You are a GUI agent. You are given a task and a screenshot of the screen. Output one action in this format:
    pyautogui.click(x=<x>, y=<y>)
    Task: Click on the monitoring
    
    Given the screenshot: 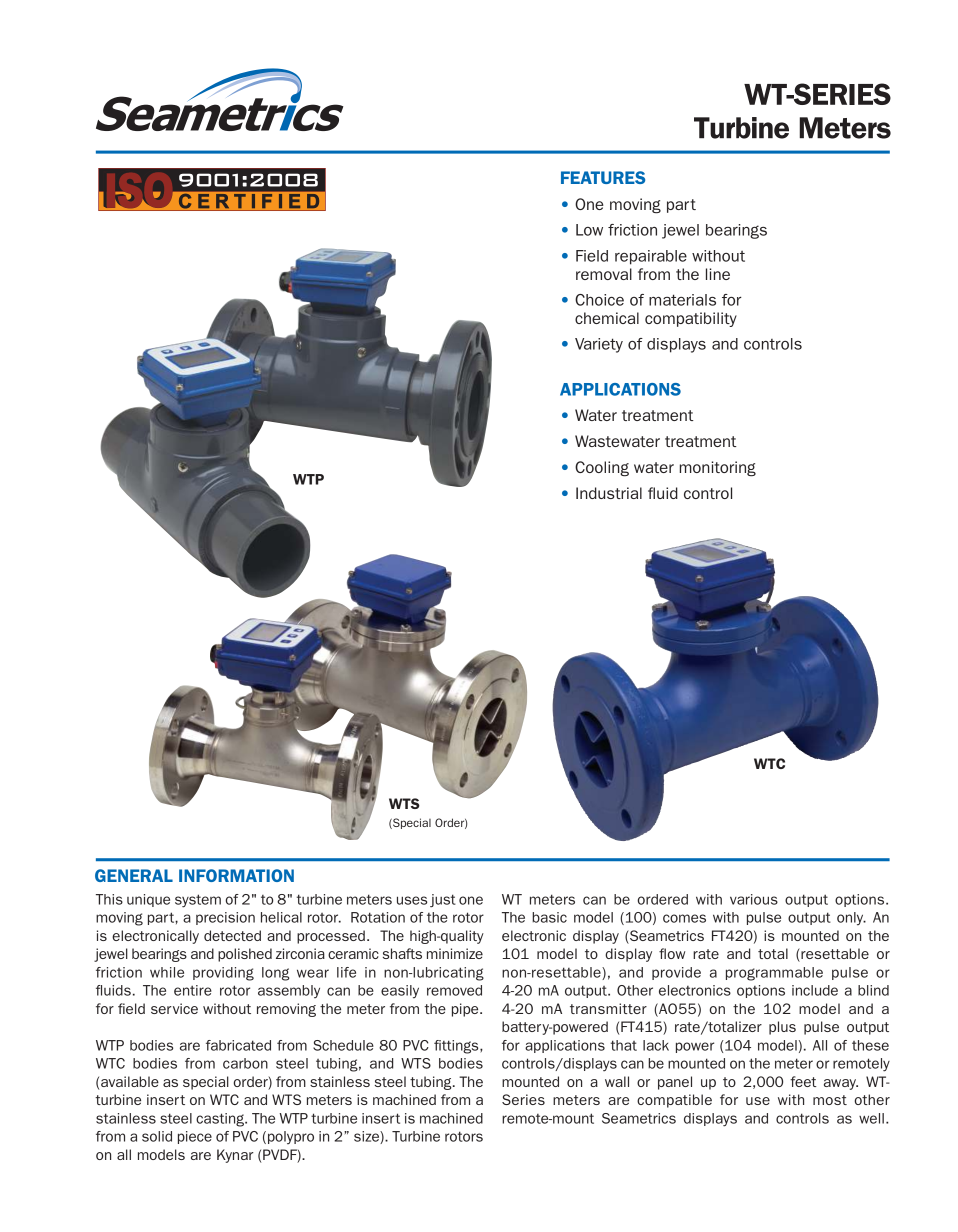 What is the action you would take?
    pyautogui.click(x=718, y=469)
